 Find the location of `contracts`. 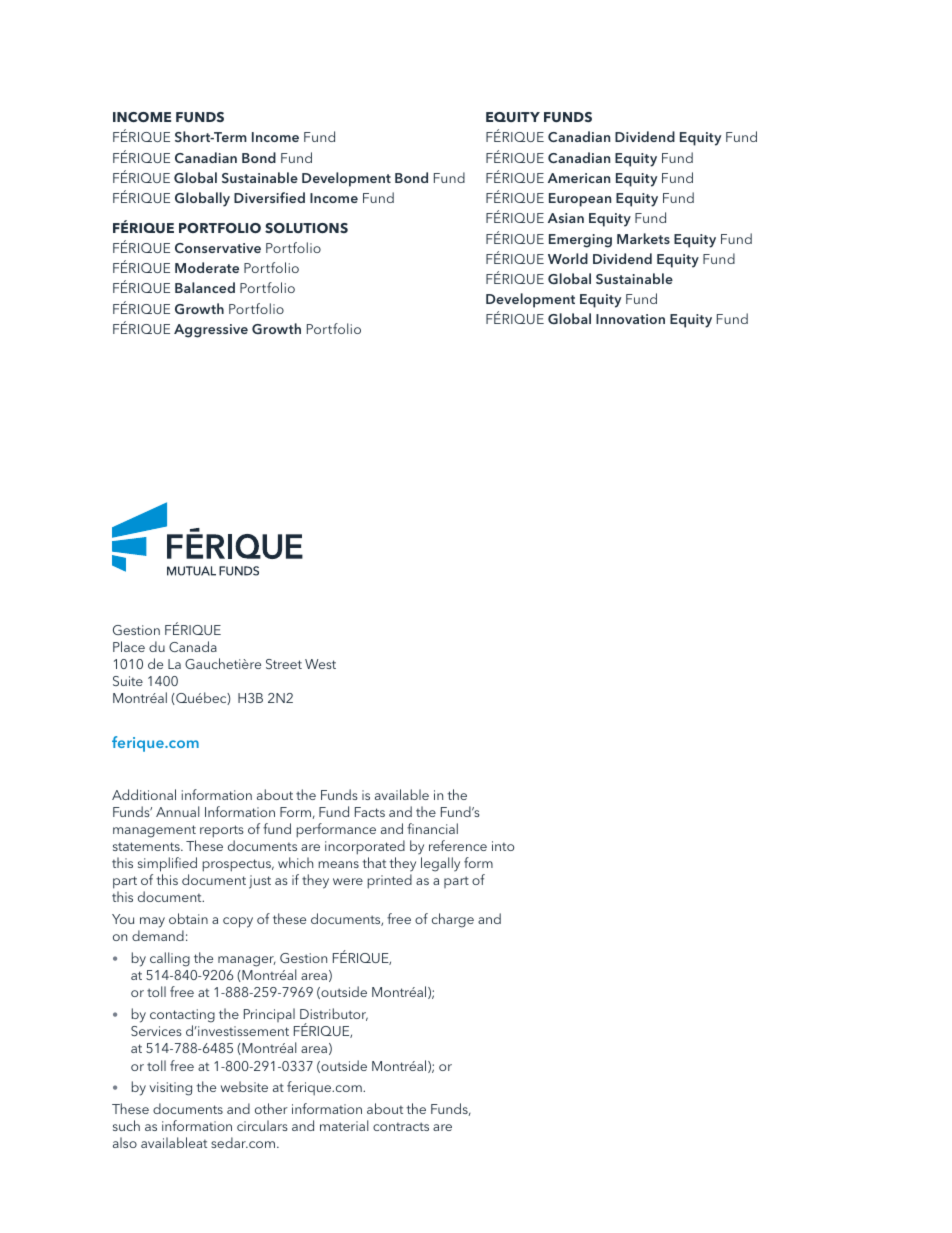

contracts is located at coordinates (401, 1126).
